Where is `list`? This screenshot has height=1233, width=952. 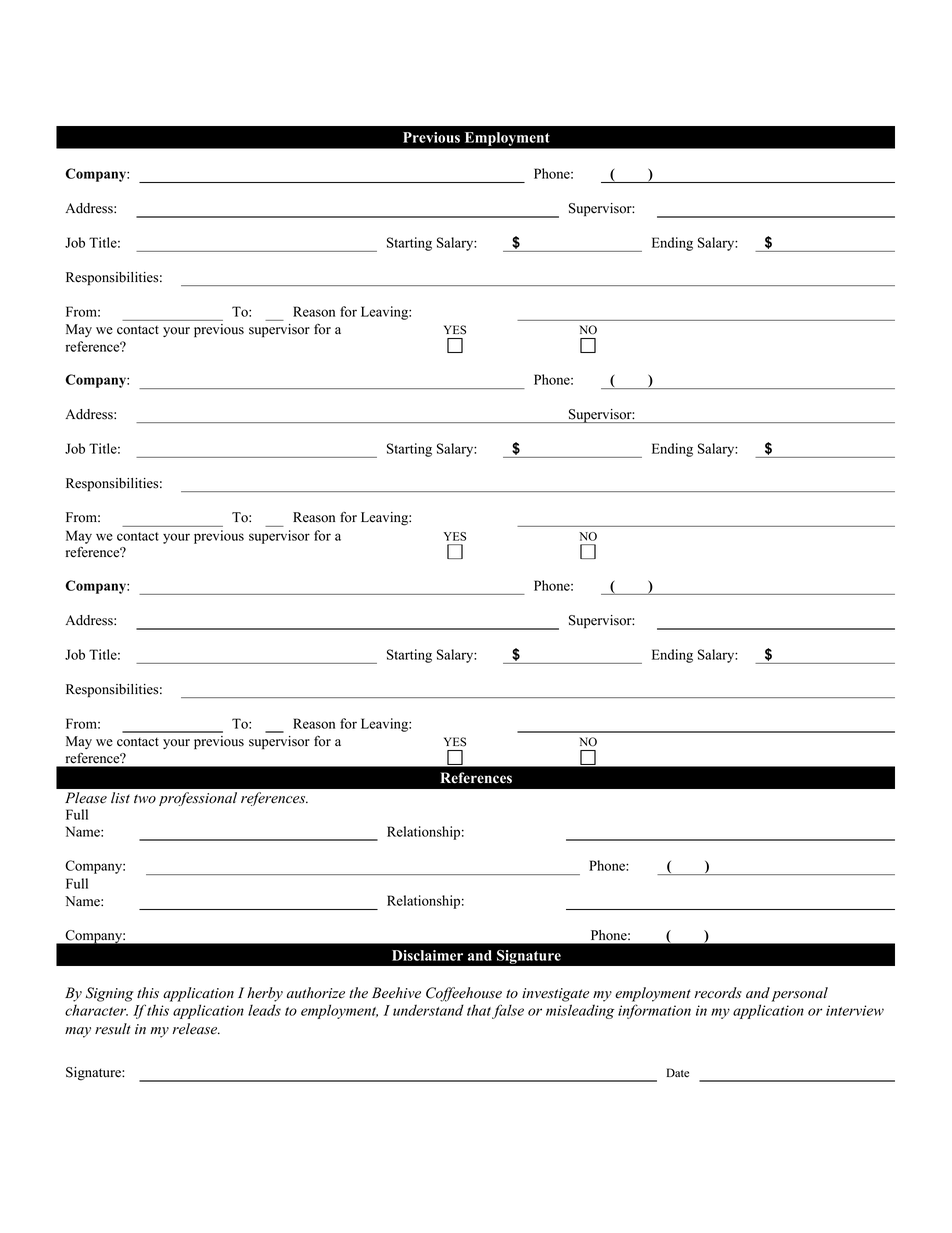
list is located at coordinates (120, 797).
